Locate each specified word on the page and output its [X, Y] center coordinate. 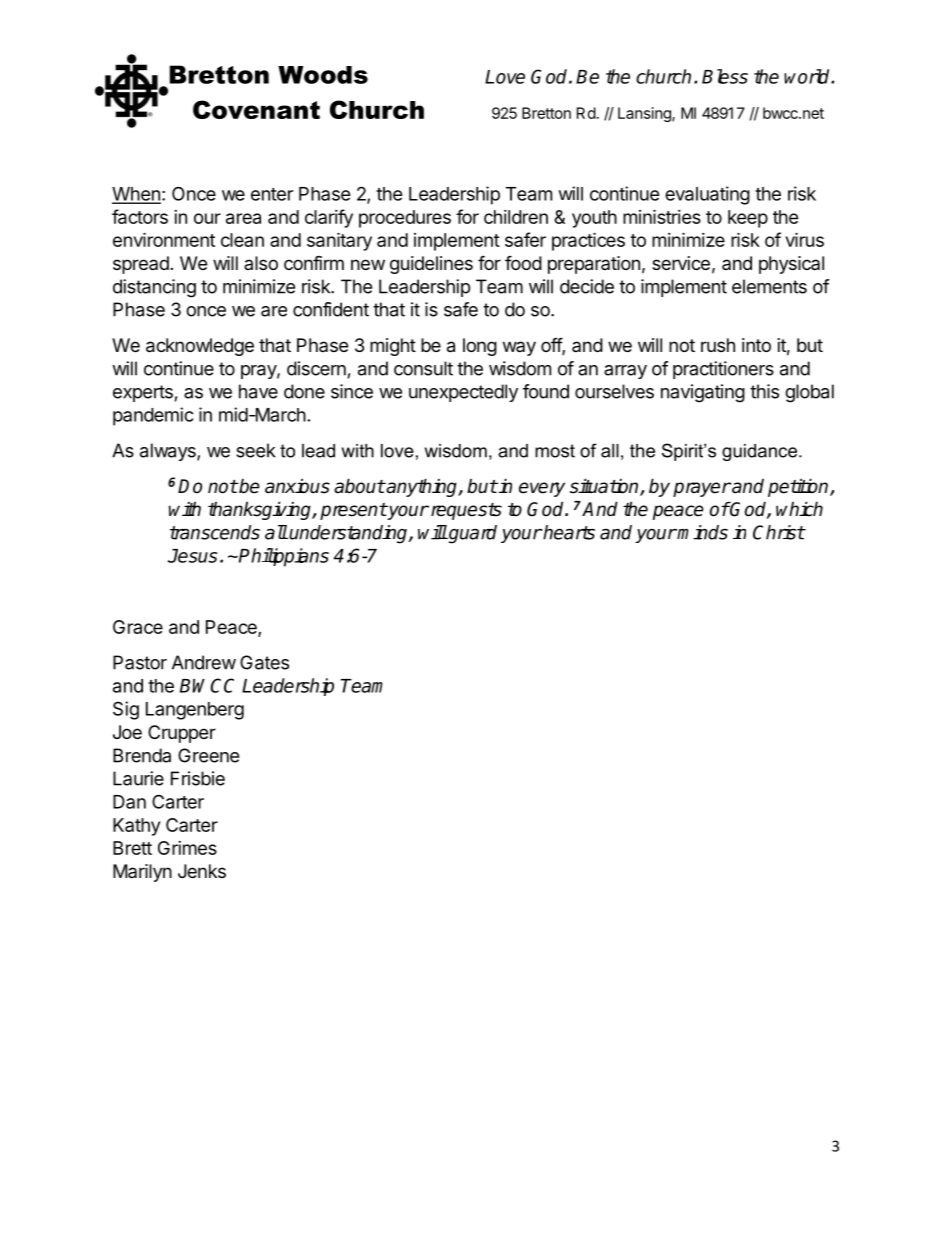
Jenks [202, 871]
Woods [323, 75]
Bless [725, 76]
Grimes [187, 848]
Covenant [256, 109]
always [169, 452]
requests [465, 511]
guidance [759, 452]
